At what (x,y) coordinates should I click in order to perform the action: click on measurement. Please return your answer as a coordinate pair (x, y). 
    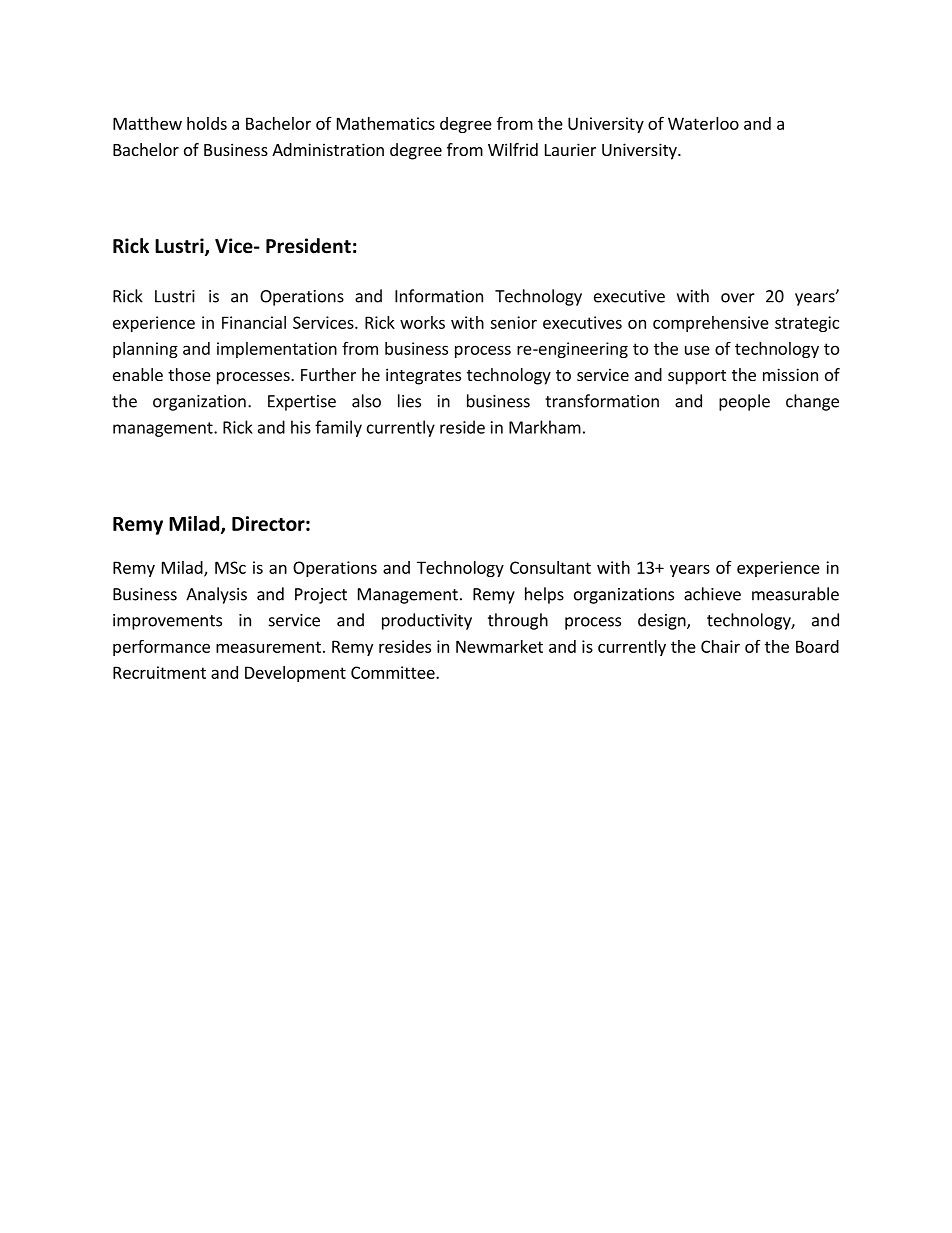
    Looking at the image, I should click on (268, 647).
